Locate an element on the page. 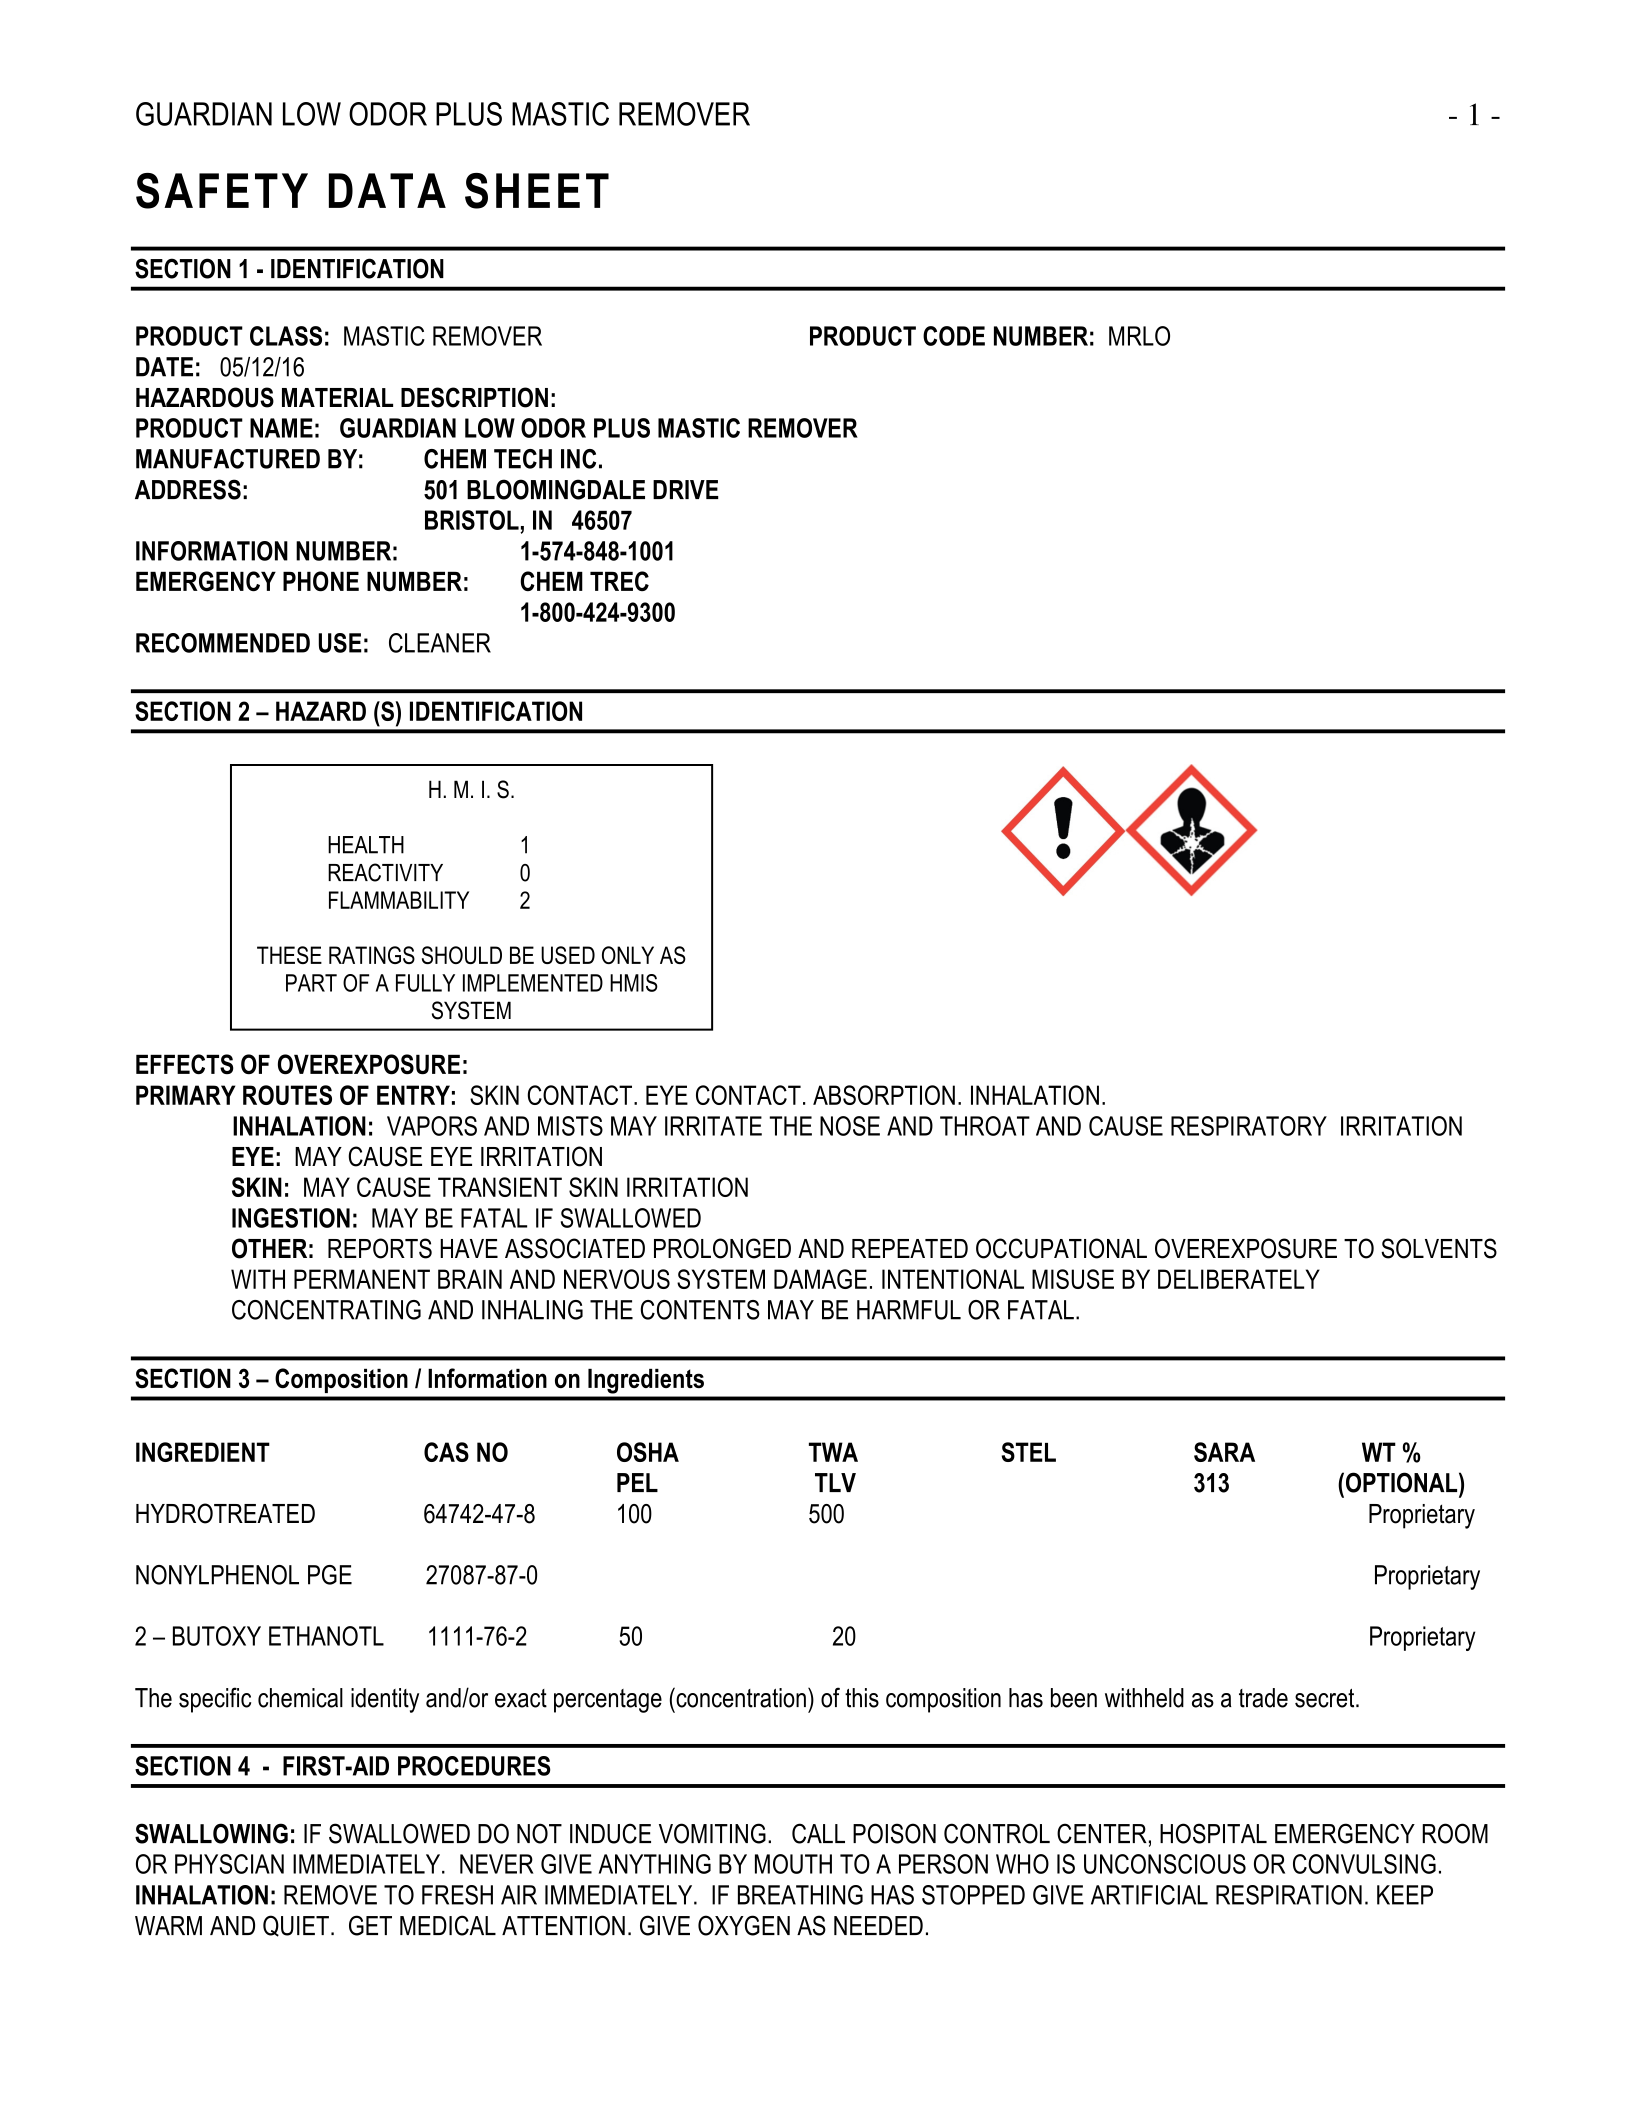 The image size is (1636, 2117). CODE is located at coordinates (954, 336).
